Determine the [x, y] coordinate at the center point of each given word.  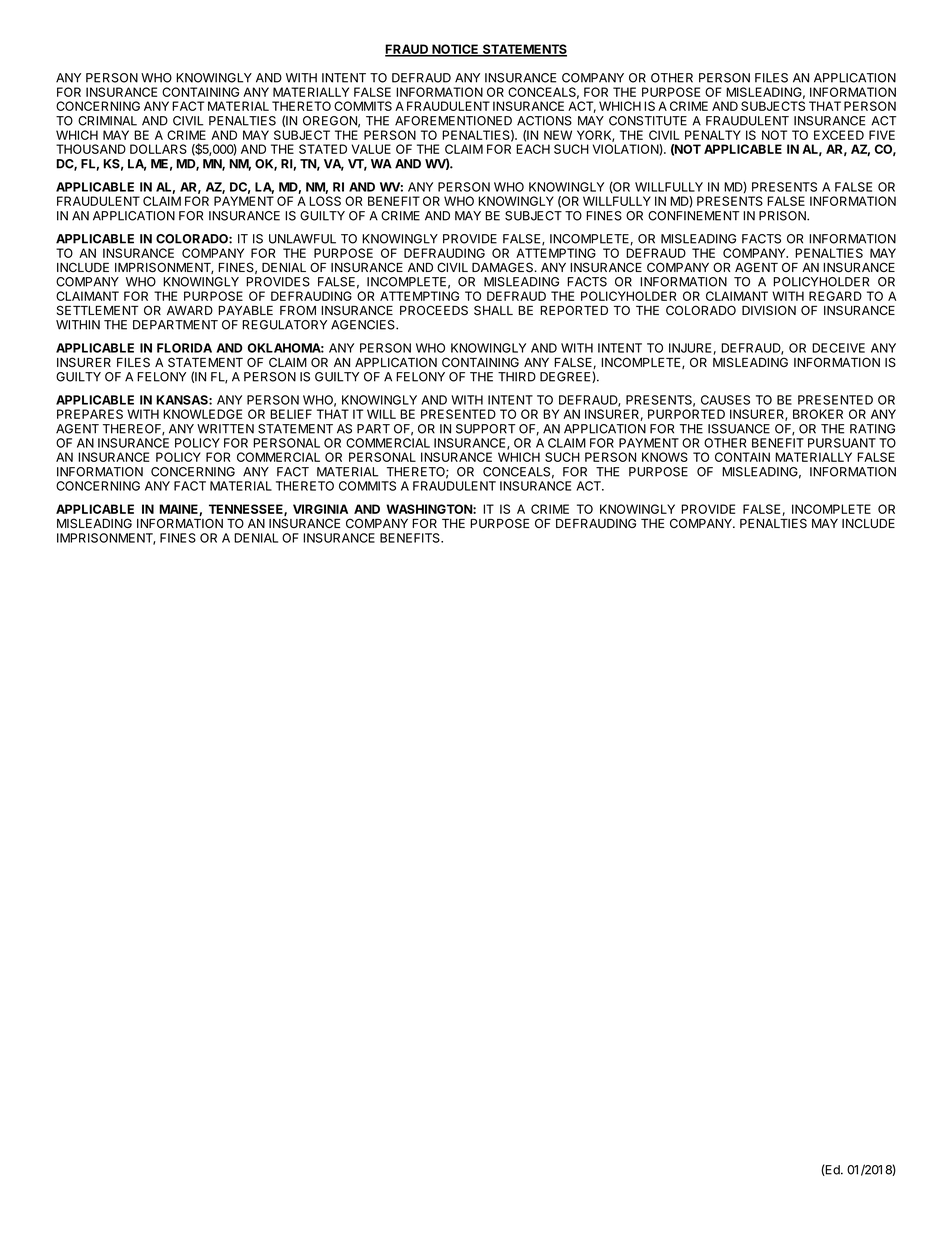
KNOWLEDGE [202, 414]
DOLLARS [158, 149]
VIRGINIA [320, 509]
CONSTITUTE [648, 121]
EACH [533, 149]
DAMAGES [504, 267]
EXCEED [839, 135]
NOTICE [455, 50]
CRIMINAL [107, 121]
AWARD [190, 310]
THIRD [517, 377]
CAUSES [725, 400]
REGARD [835, 296]
